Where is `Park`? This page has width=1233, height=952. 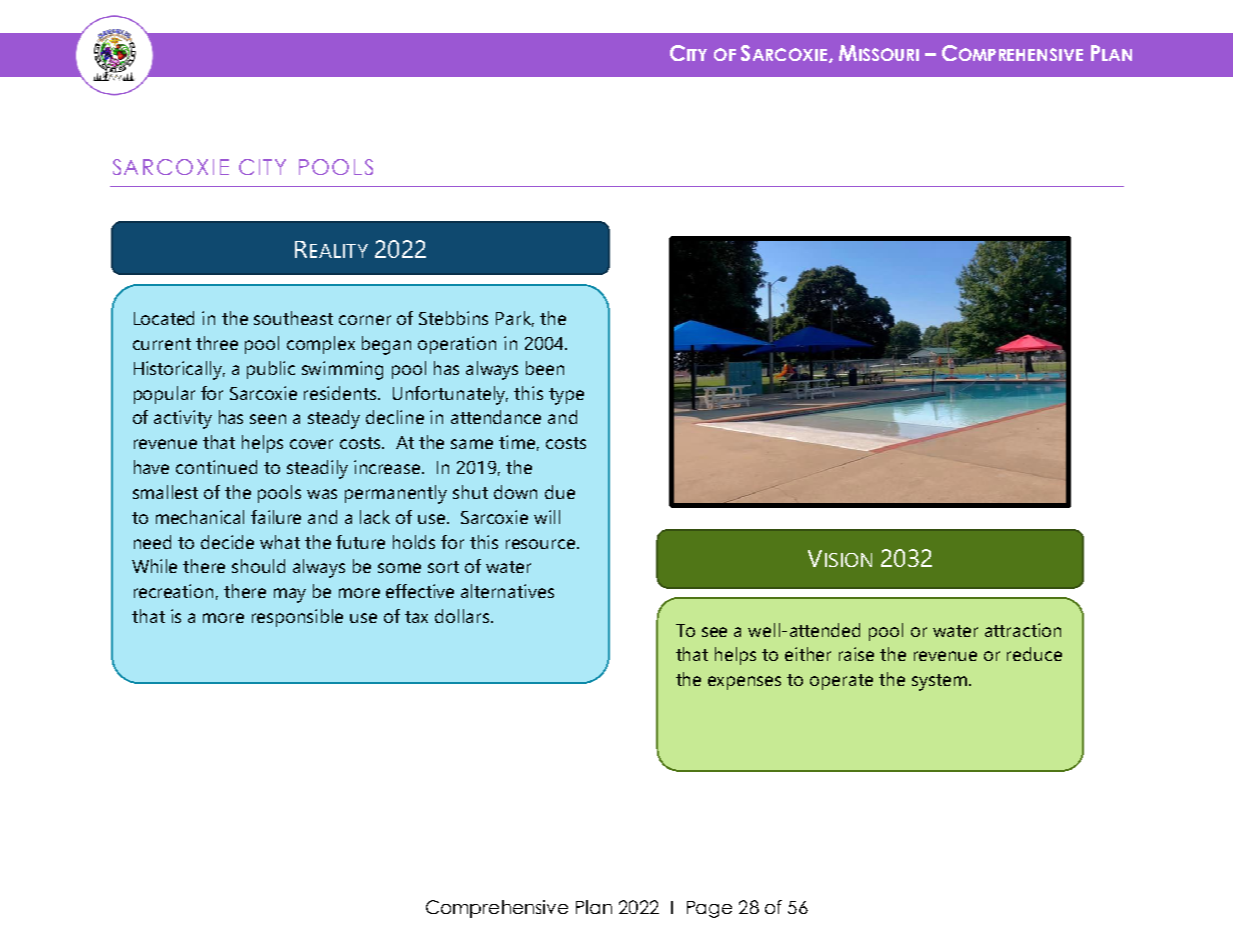
Park is located at coordinates (515, 319).
